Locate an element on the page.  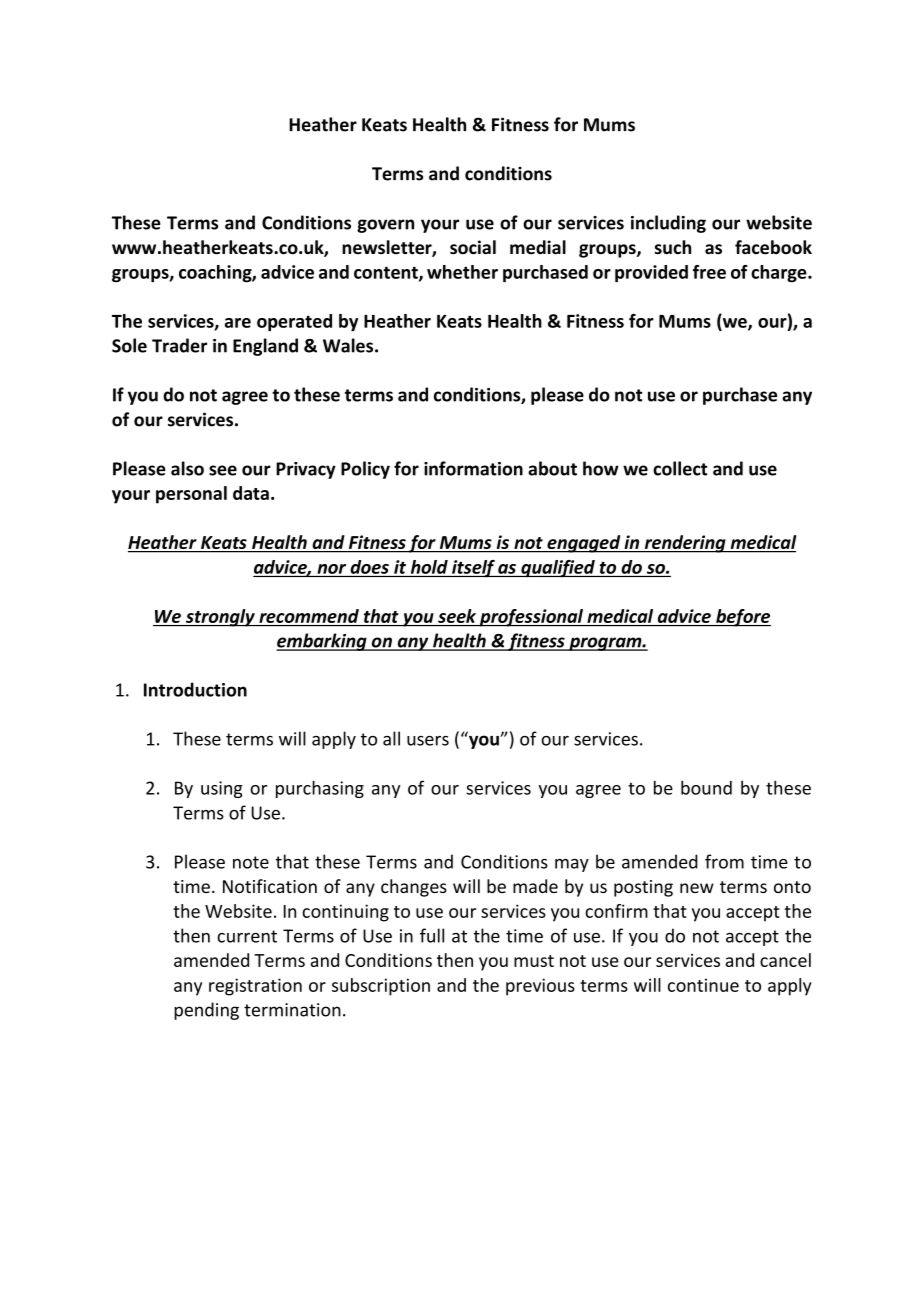
pending is located at coordinates (206, 1011).
